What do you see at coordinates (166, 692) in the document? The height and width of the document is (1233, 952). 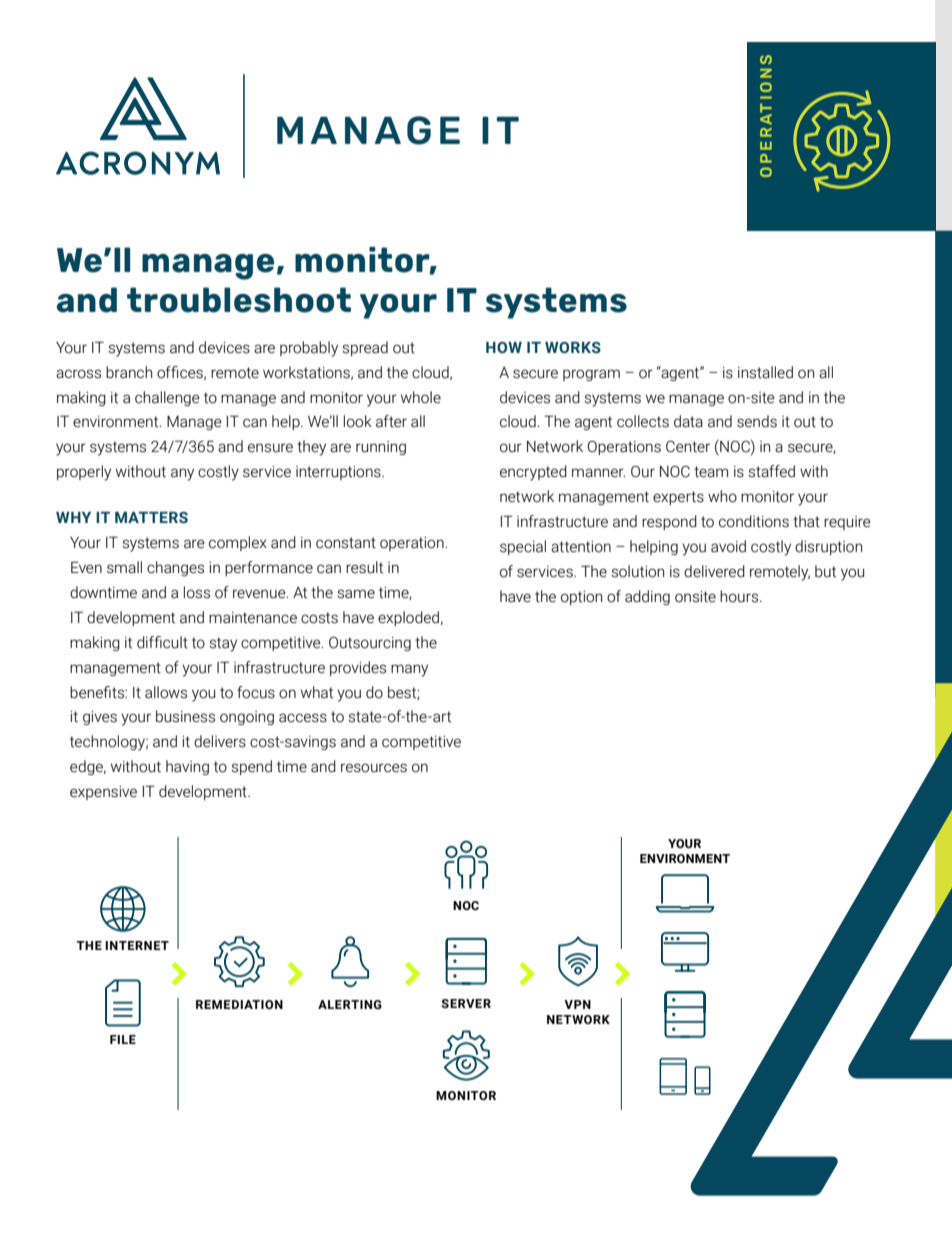 I see `allows` at bounding box center [166, 692].
